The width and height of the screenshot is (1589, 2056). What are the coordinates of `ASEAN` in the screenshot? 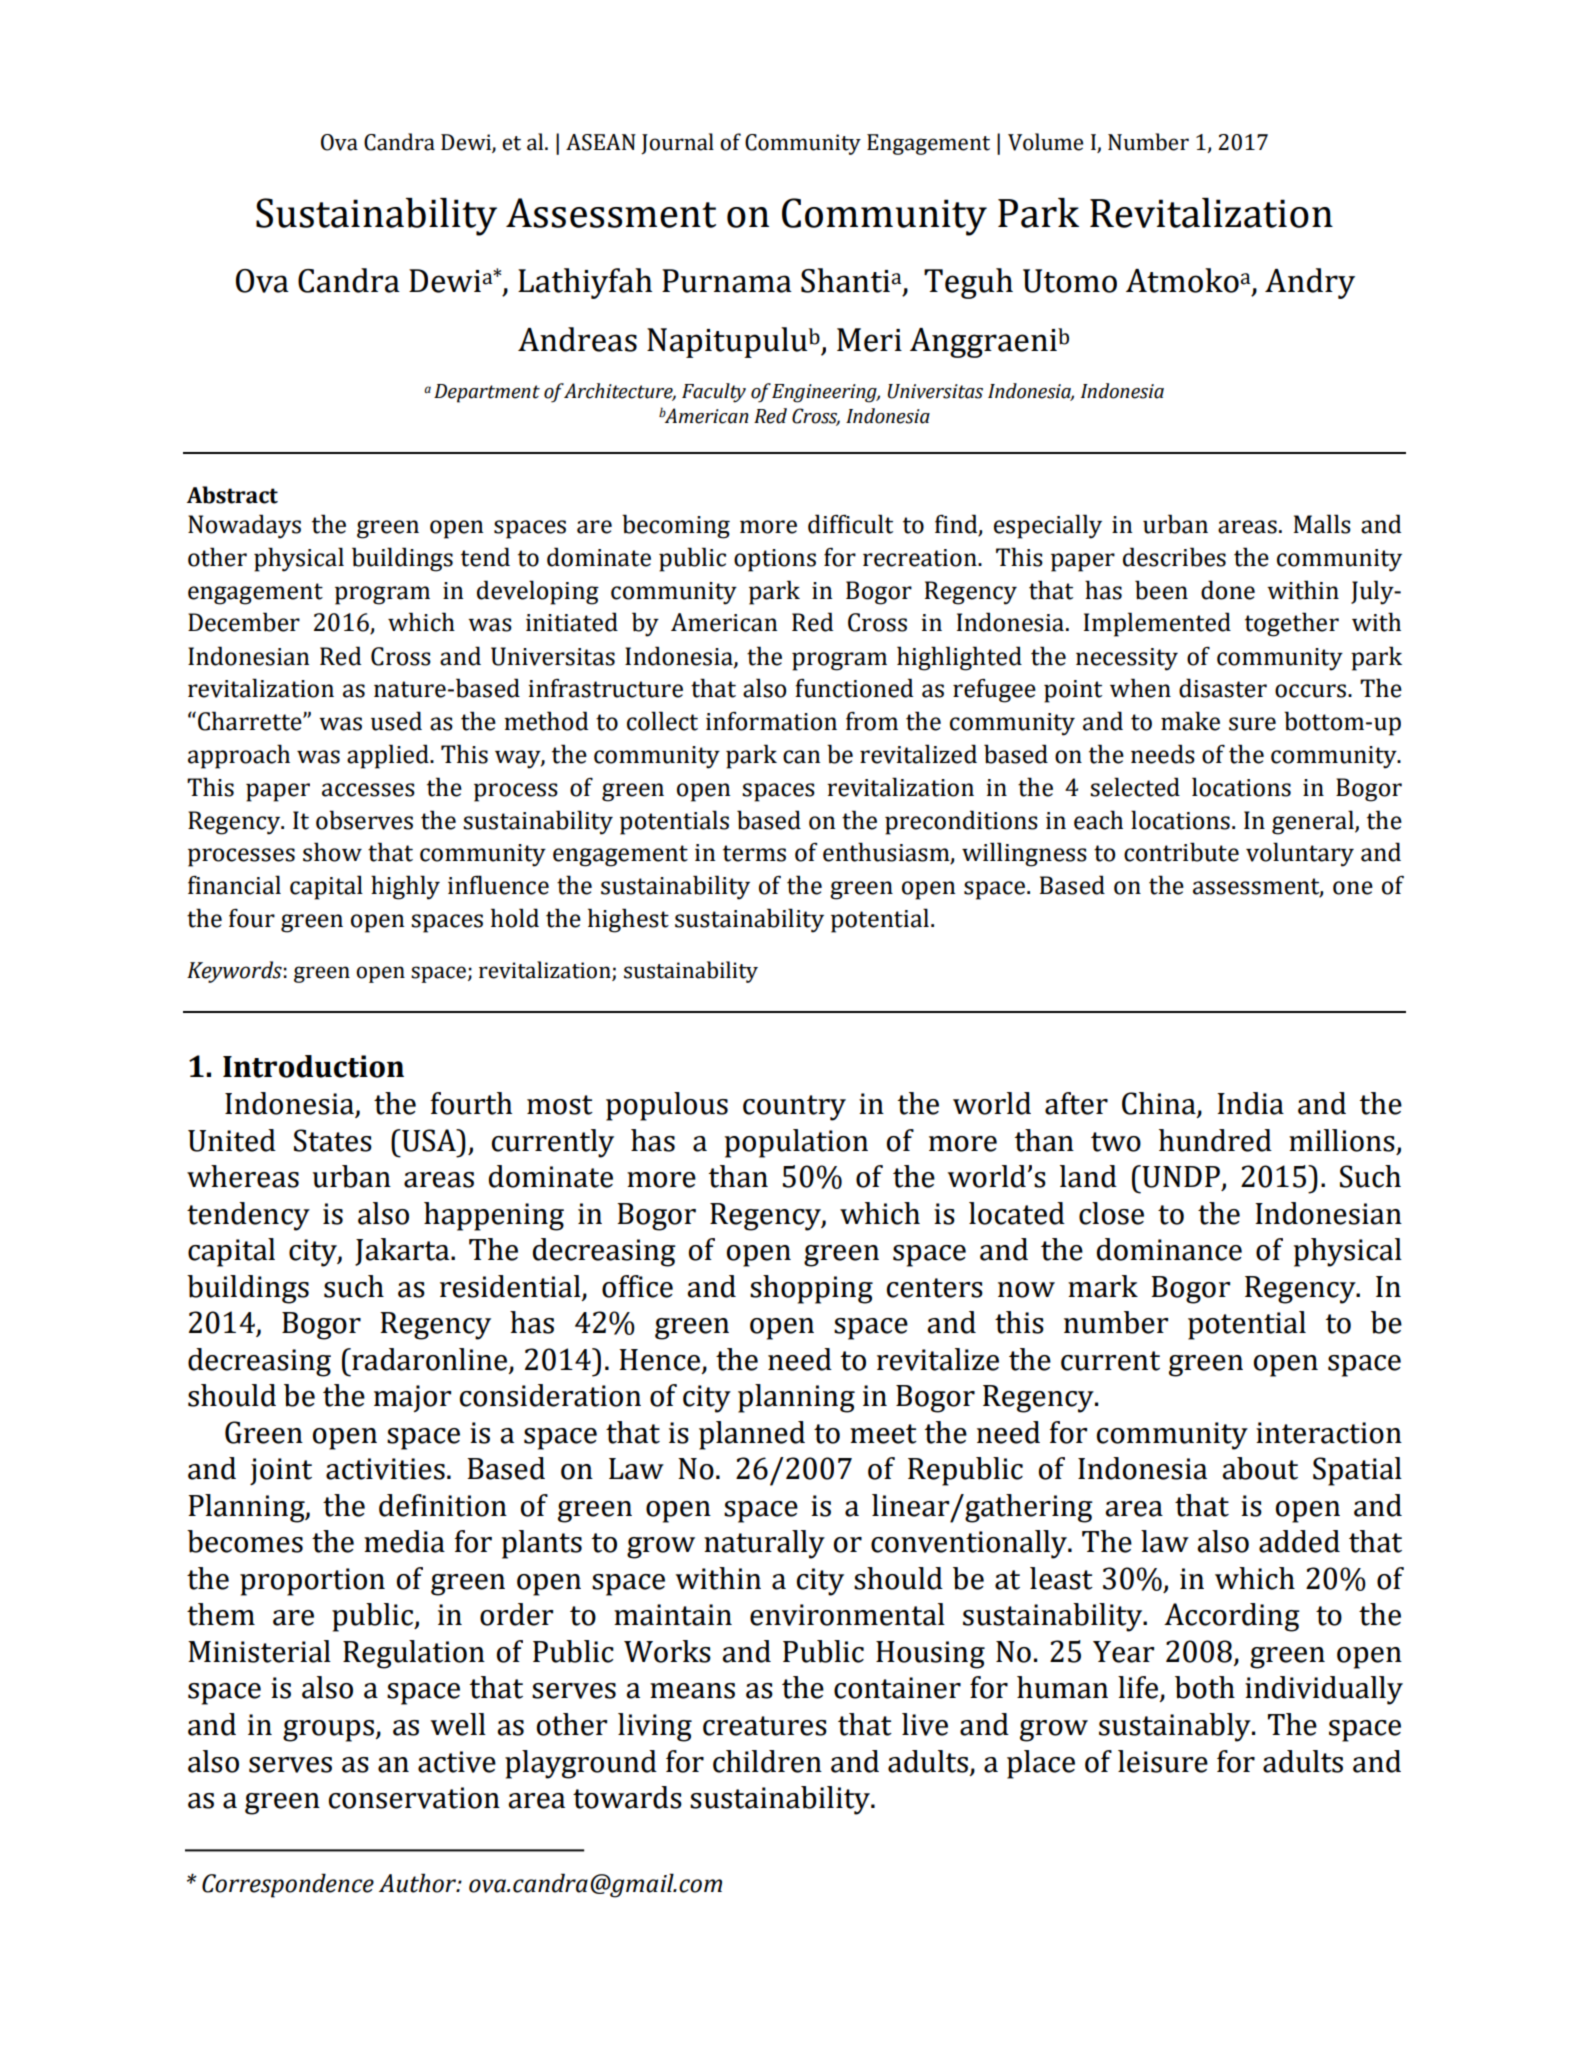 It's located at (601, 142).
